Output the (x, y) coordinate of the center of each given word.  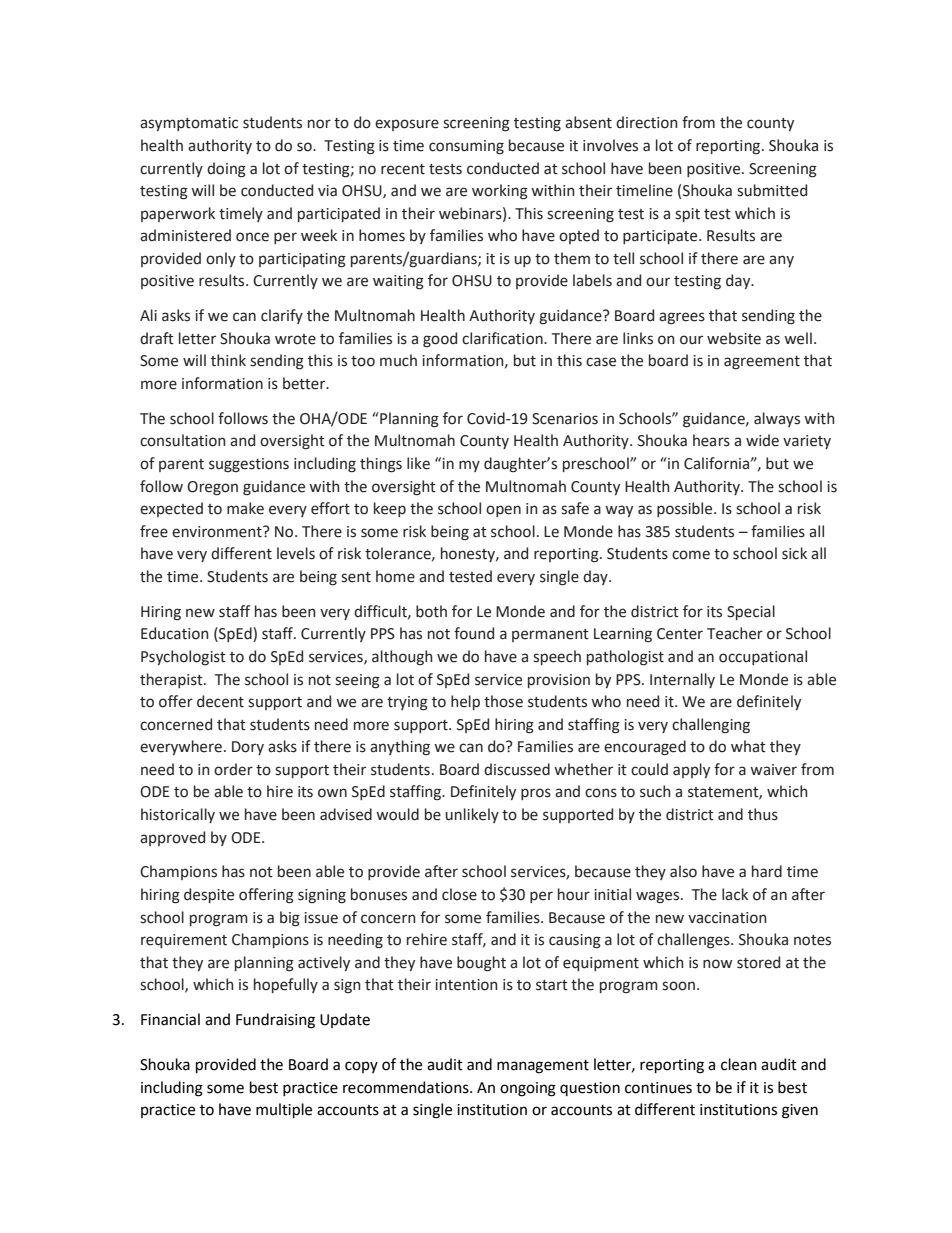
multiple (284, 1110)
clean (739, 1064)
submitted (772, 190)
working (500, 192)
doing (226, 170)
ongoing (528, 1089)
